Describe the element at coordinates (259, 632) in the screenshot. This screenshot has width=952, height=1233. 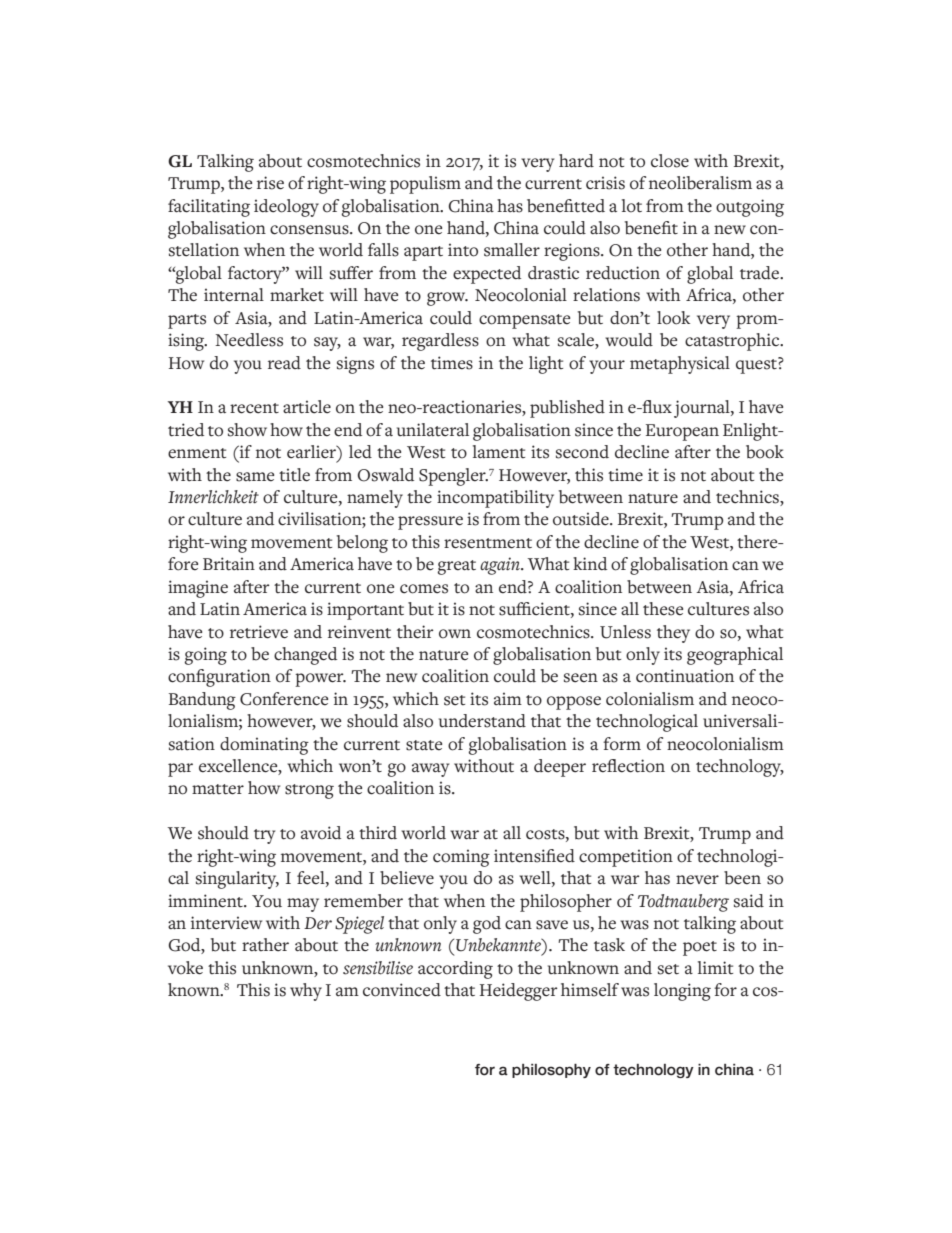
I see `retrieve` at that location.
